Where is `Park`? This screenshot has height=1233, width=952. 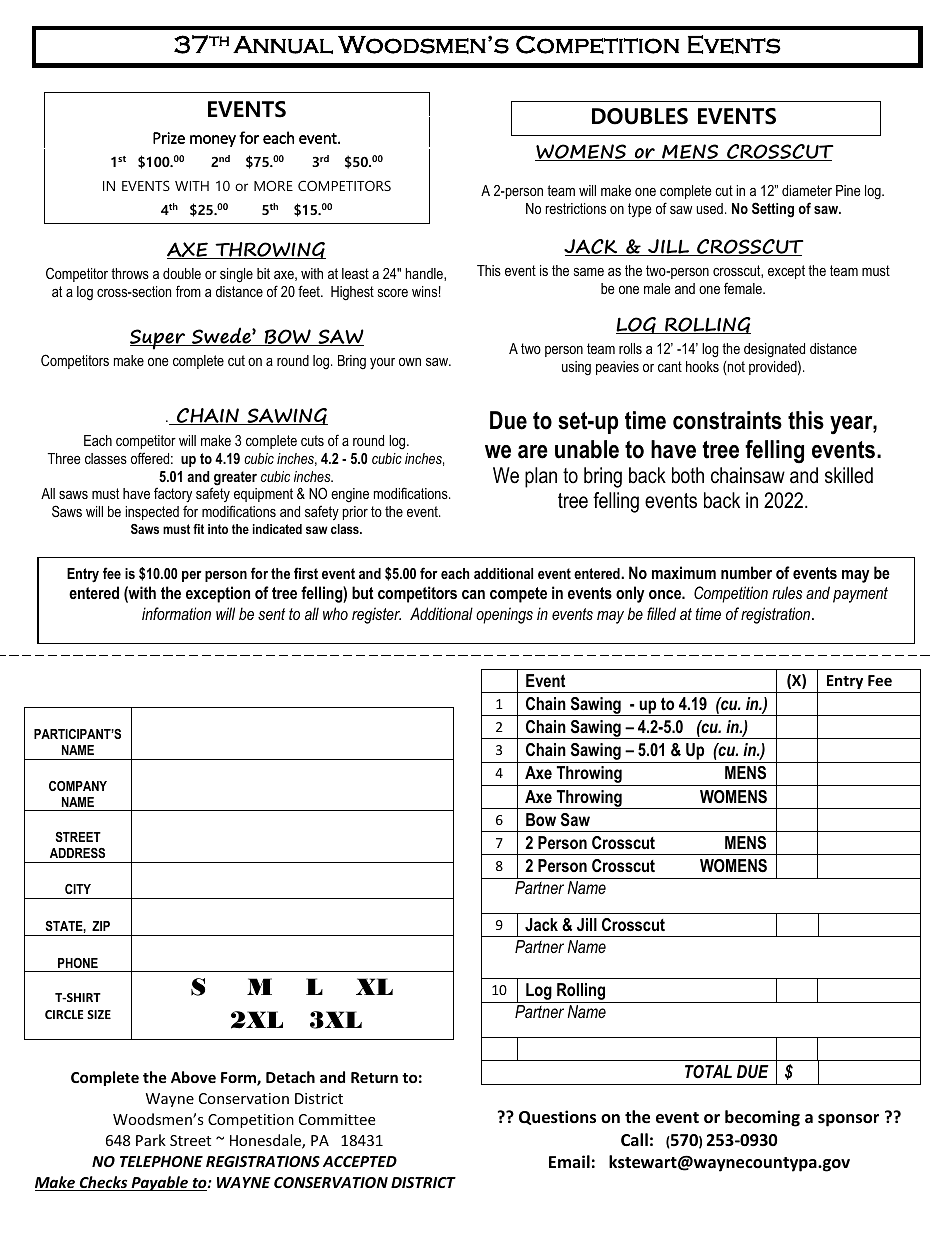 Park is located at coordinates (151, 1140).
